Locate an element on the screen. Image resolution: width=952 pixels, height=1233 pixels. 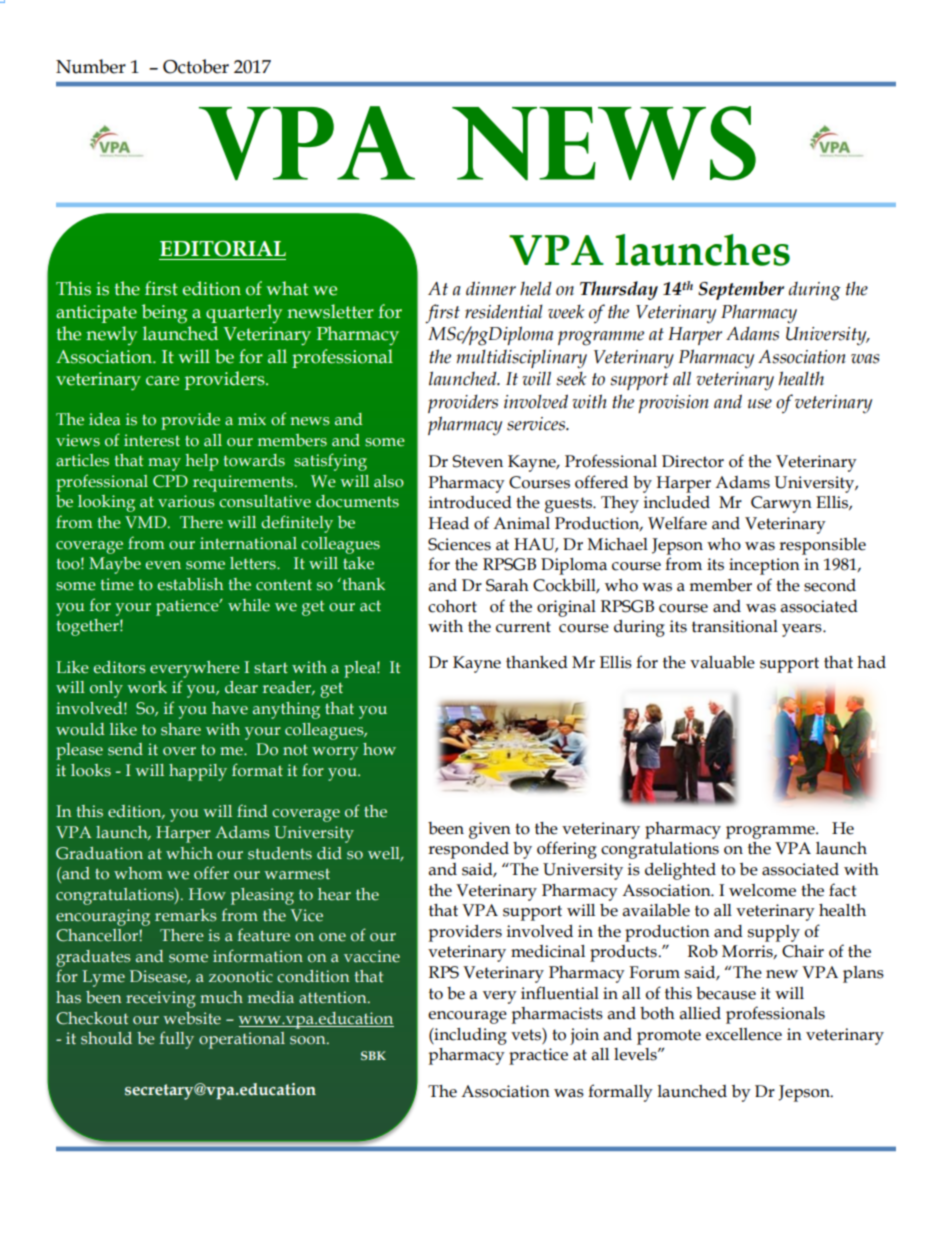
provision is located at coordinates (673, 404).
